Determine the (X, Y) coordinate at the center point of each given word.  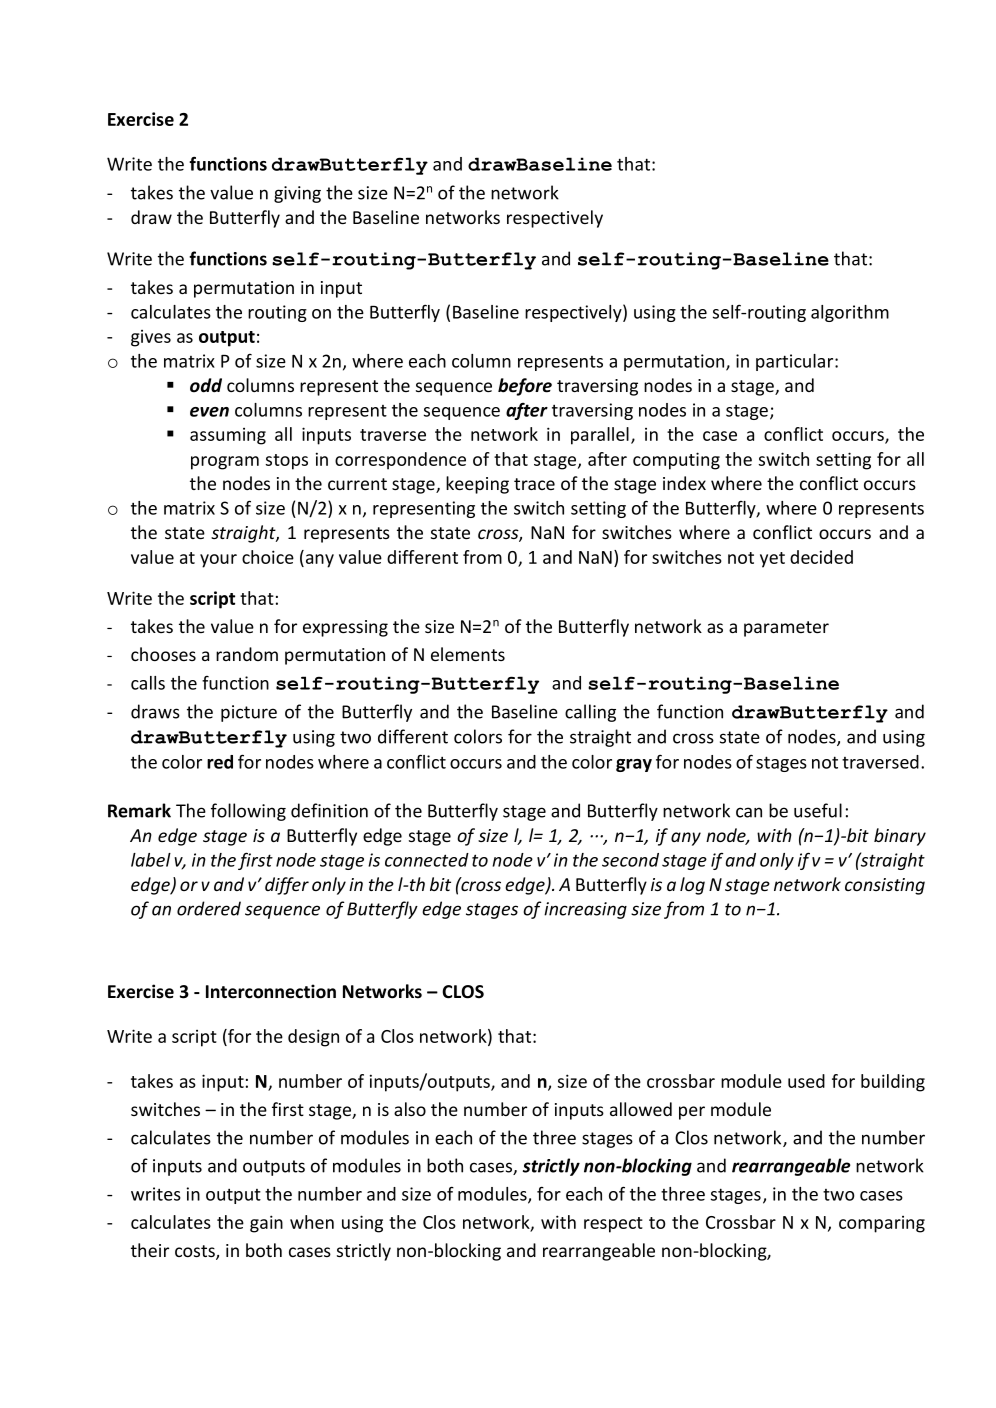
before (525, 387)
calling (590, 713)
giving (297, 194)
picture (249, 713)
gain (266, 1224)
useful (818, 810)
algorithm (850, 313)
